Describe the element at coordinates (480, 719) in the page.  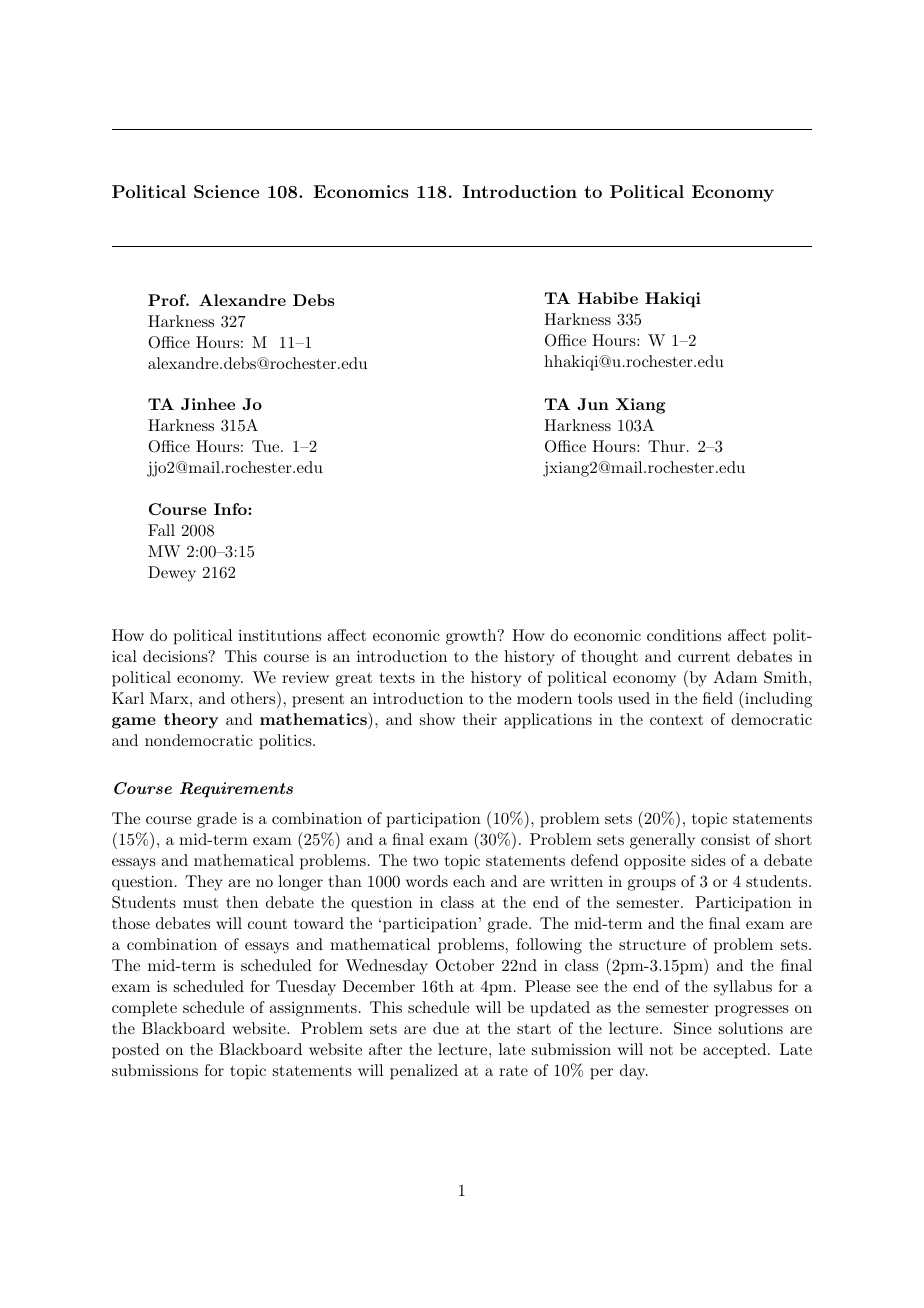
I see `their` at that location.
